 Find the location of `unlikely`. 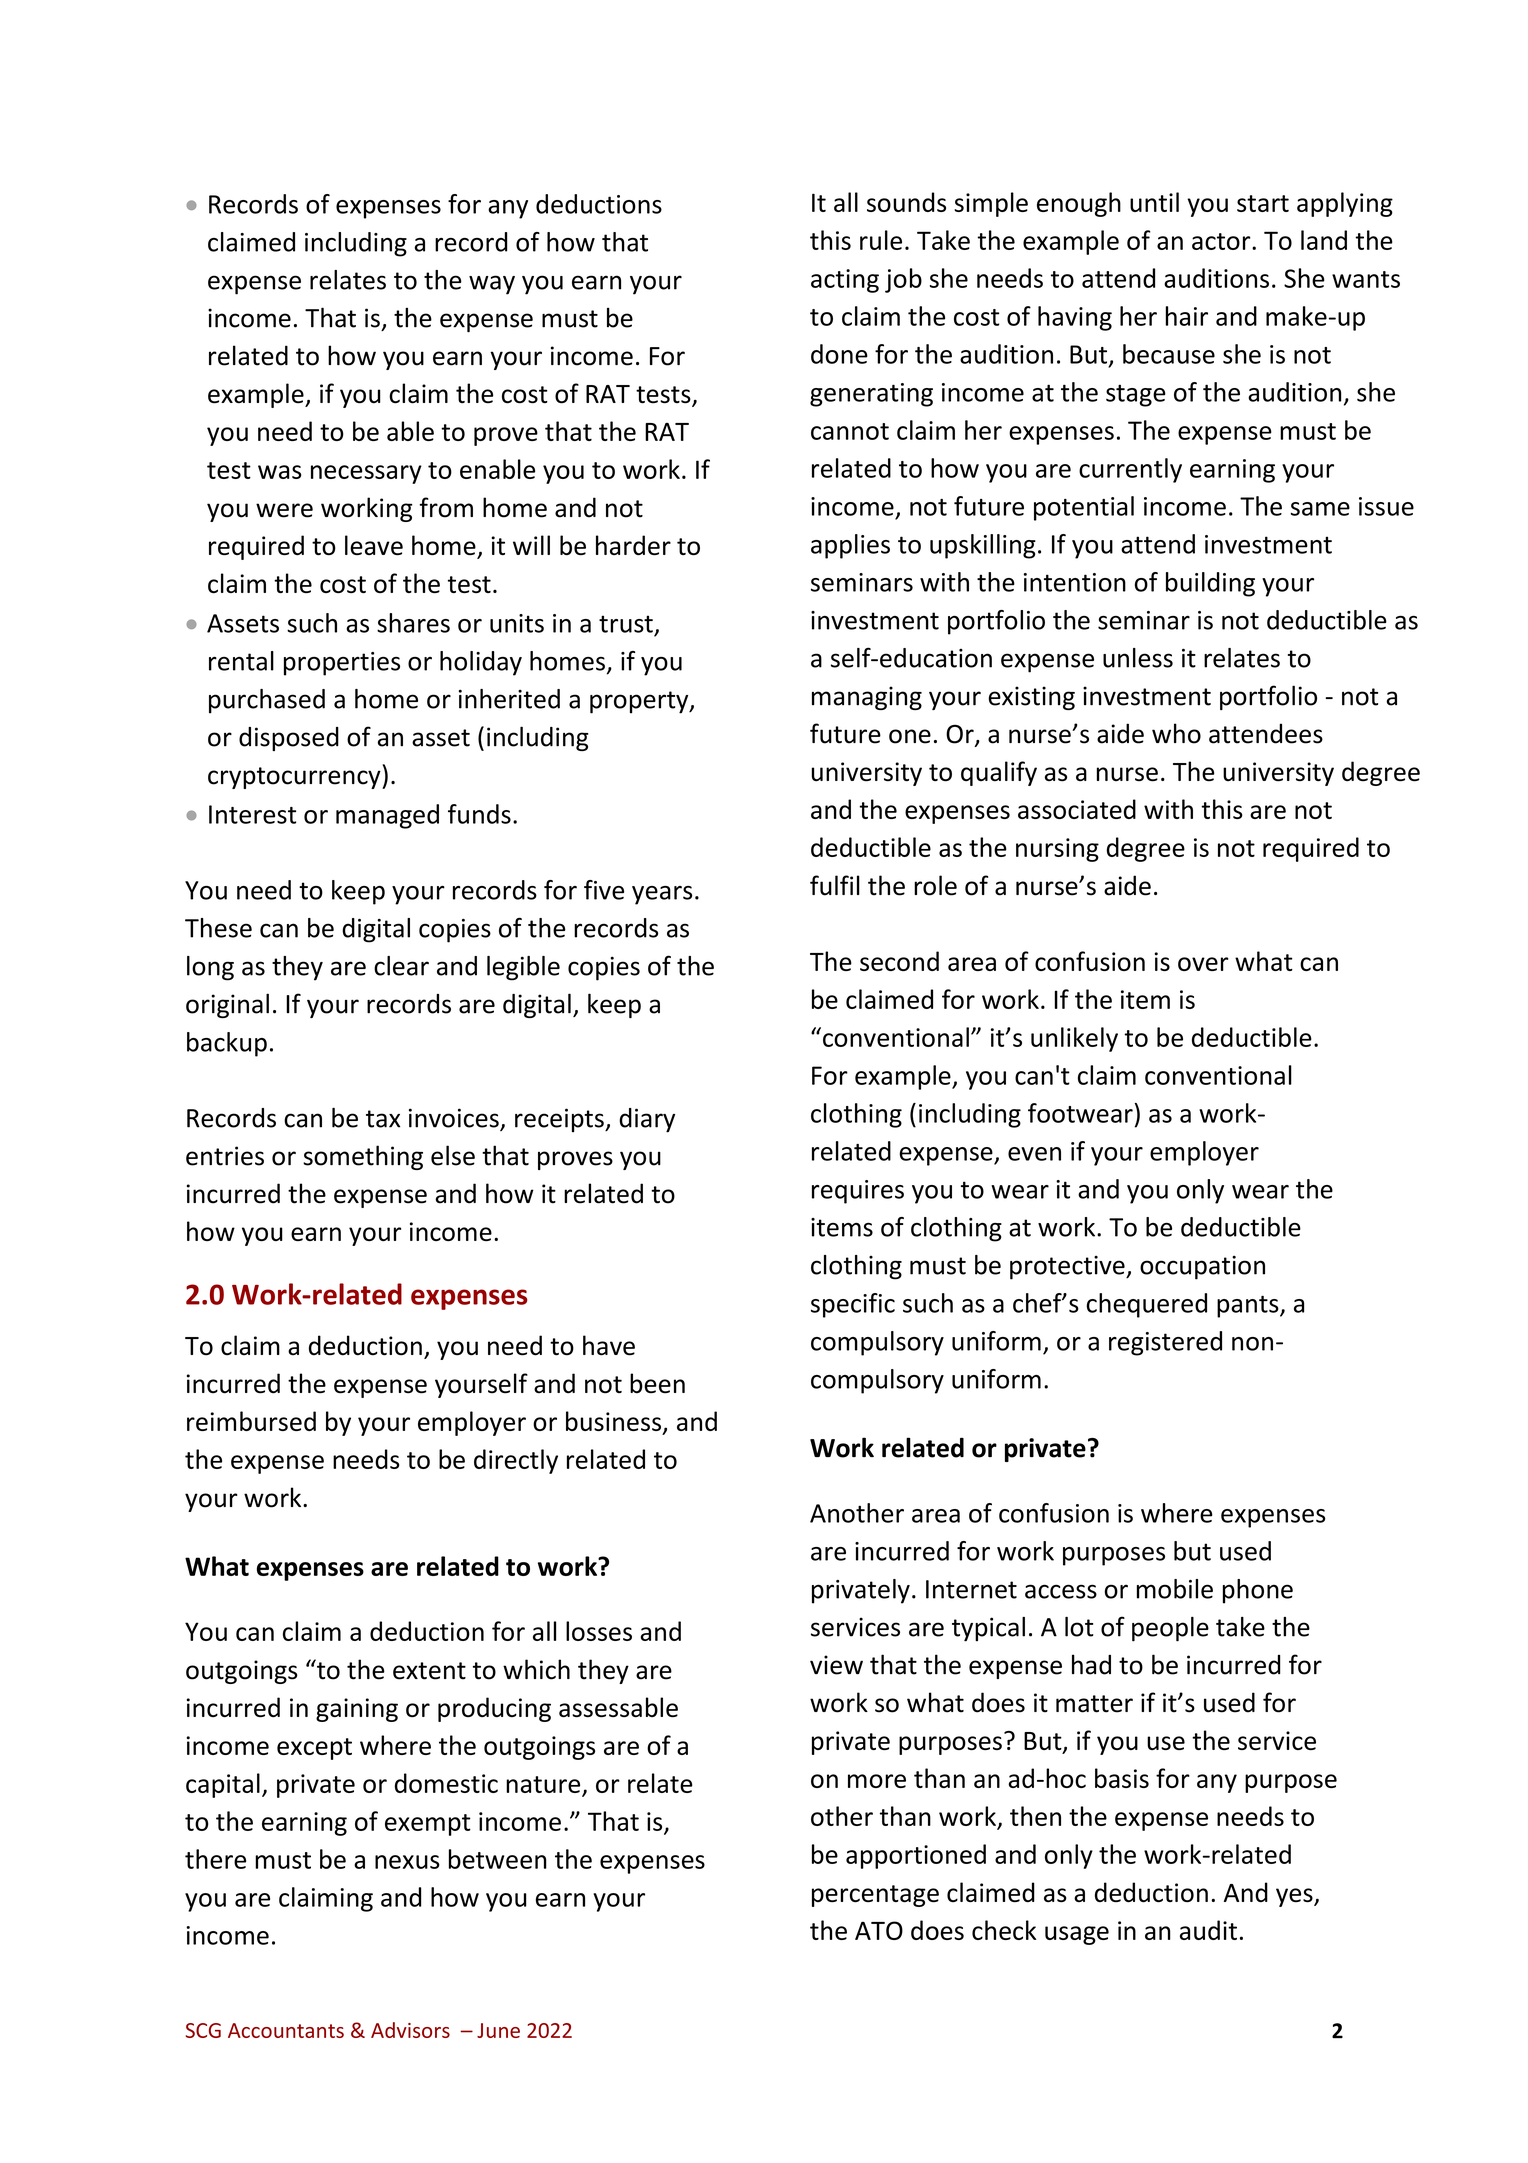

unlikely is located at coordinates (1074, 1039).
